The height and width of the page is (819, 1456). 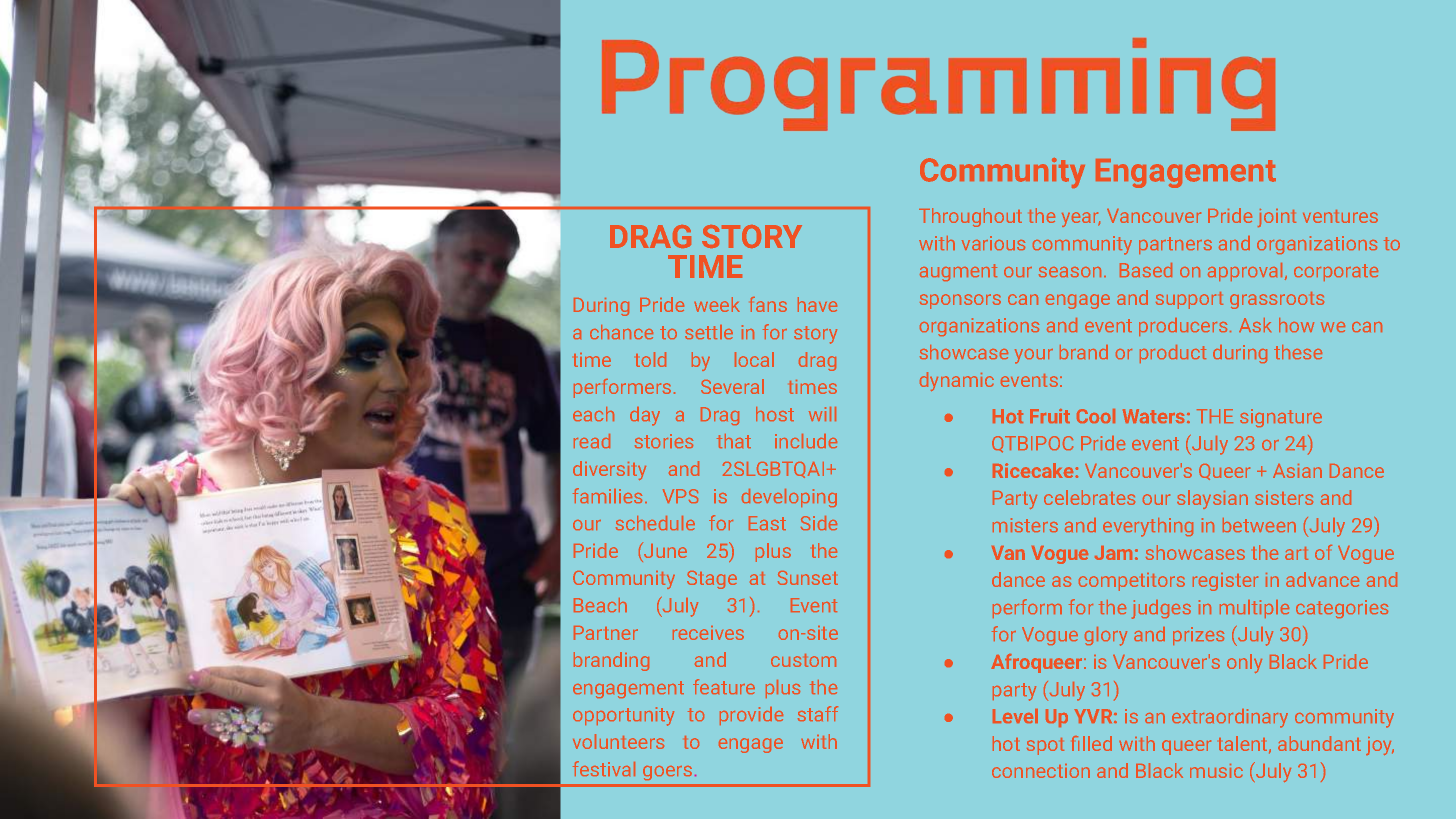 I want to click on various, so click(x=993, y=243).
